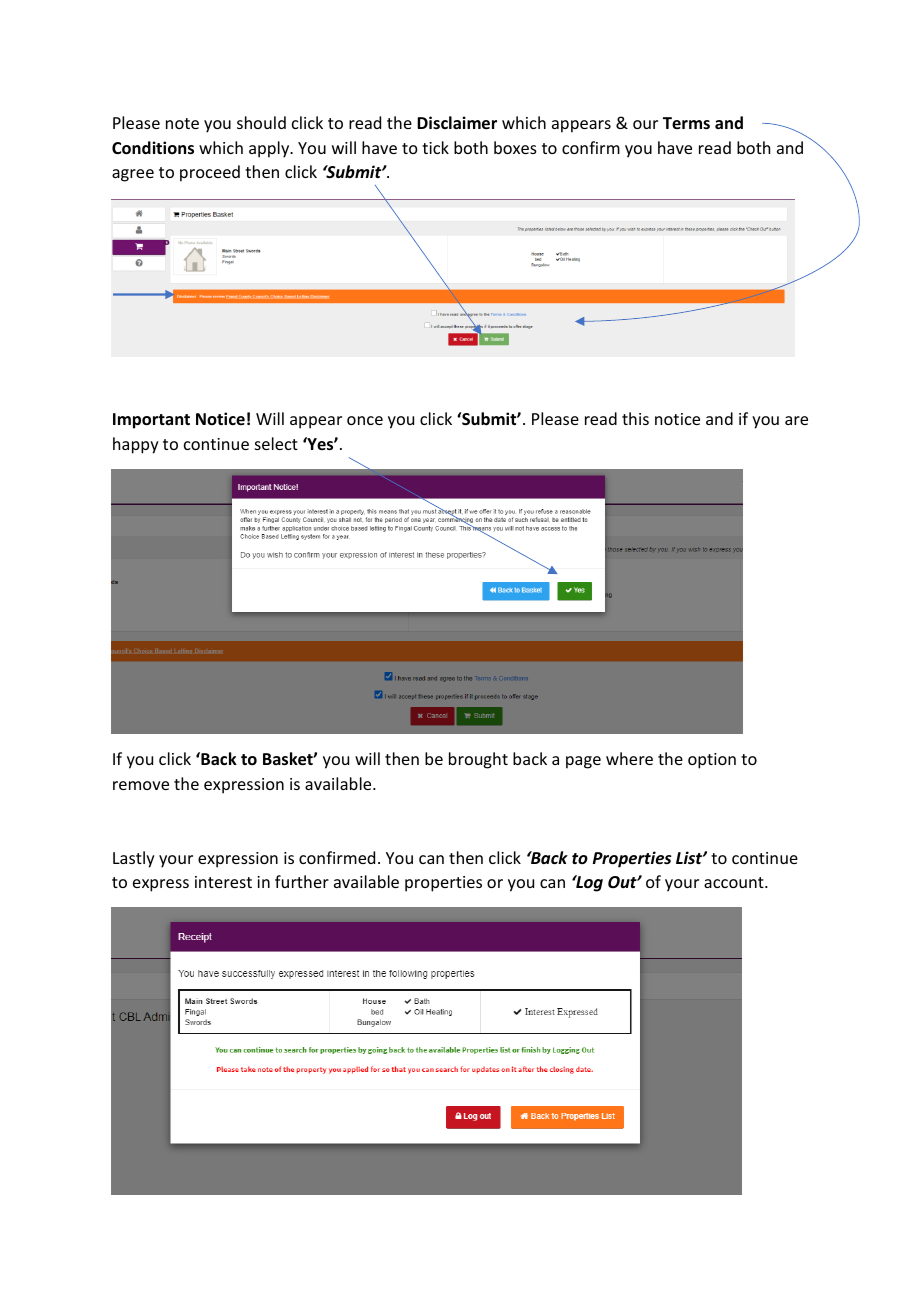  What do you see at coordinates (141, 785) in the image?
I see `remove` at bounding box center [141, 785].
